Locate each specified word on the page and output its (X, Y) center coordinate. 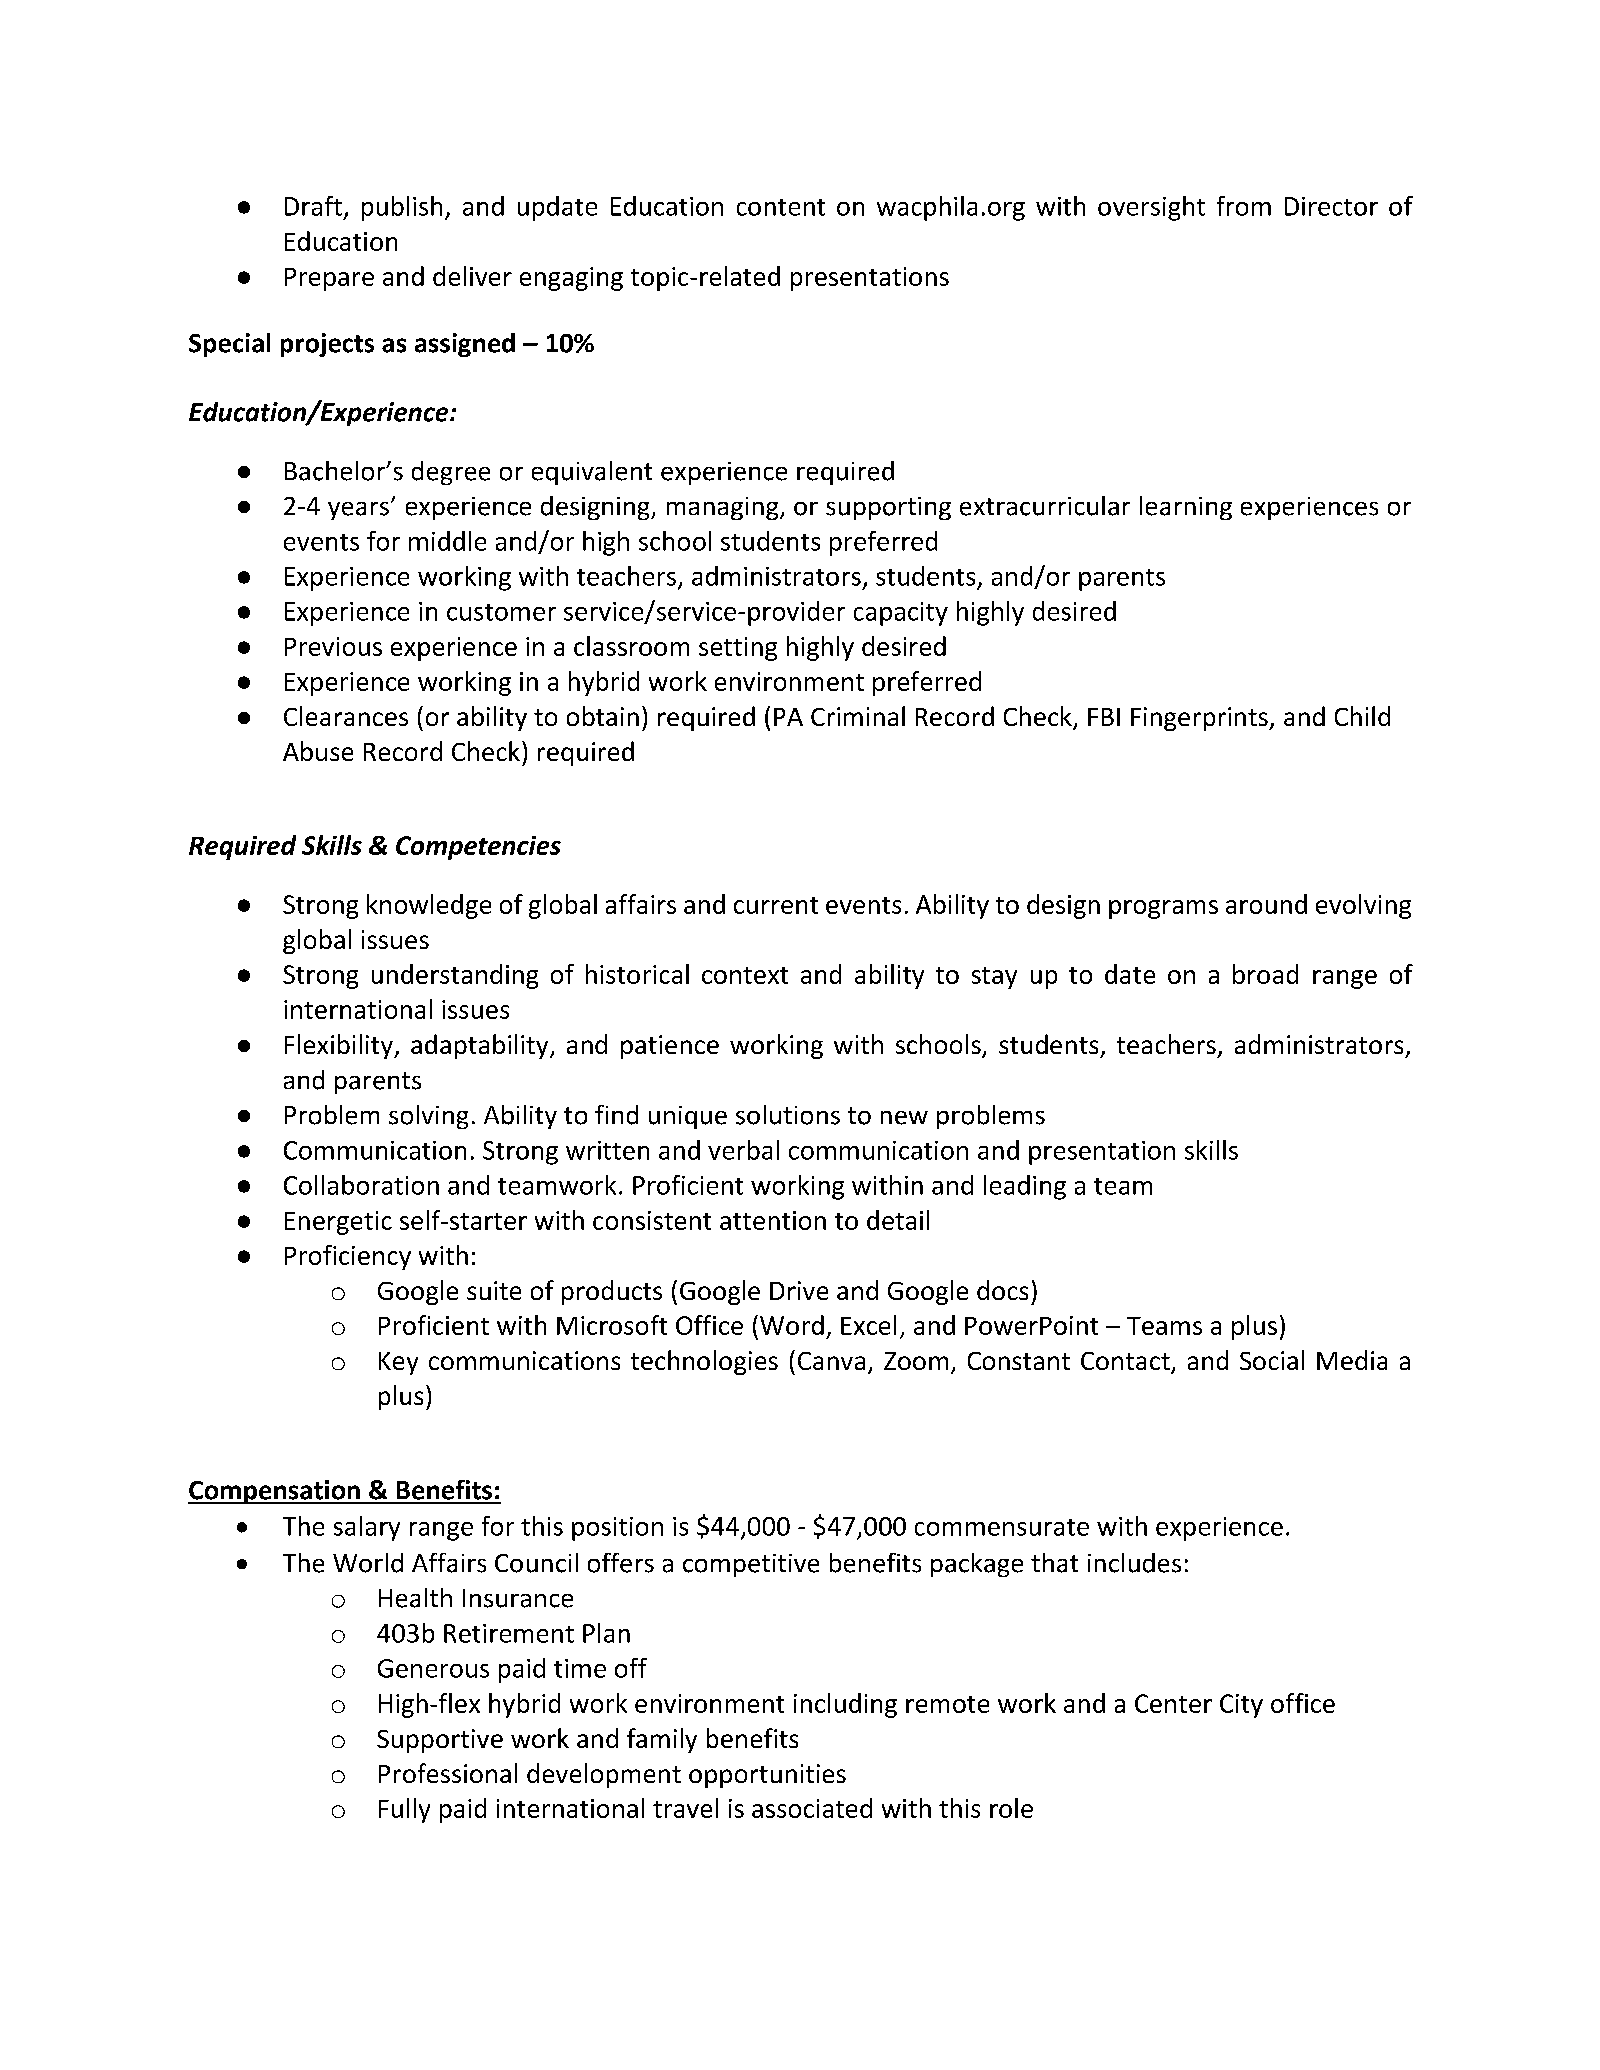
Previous (333, 646)
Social (1272, 1360)
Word (792, 1325)
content (781, 207)
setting (738, 649)
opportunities (767, 1776)
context (745, 975)
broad (1265, 974)
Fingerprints (1200, 719)
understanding (455, 976)
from (1244, 206)
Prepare (329, 279)
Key (398, 1363)
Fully (404, 1810)
